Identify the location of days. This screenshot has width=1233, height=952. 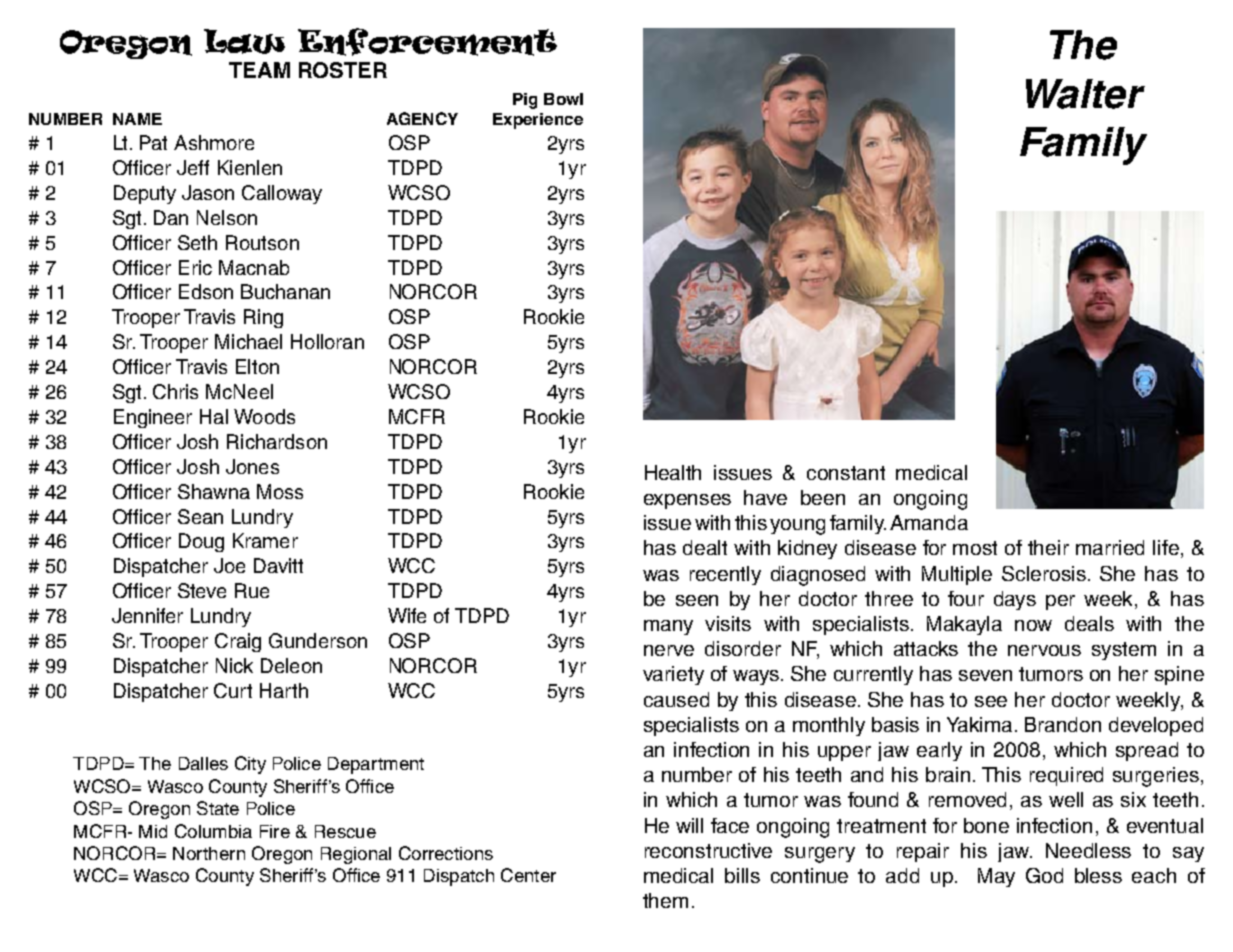
(1015, 600).
